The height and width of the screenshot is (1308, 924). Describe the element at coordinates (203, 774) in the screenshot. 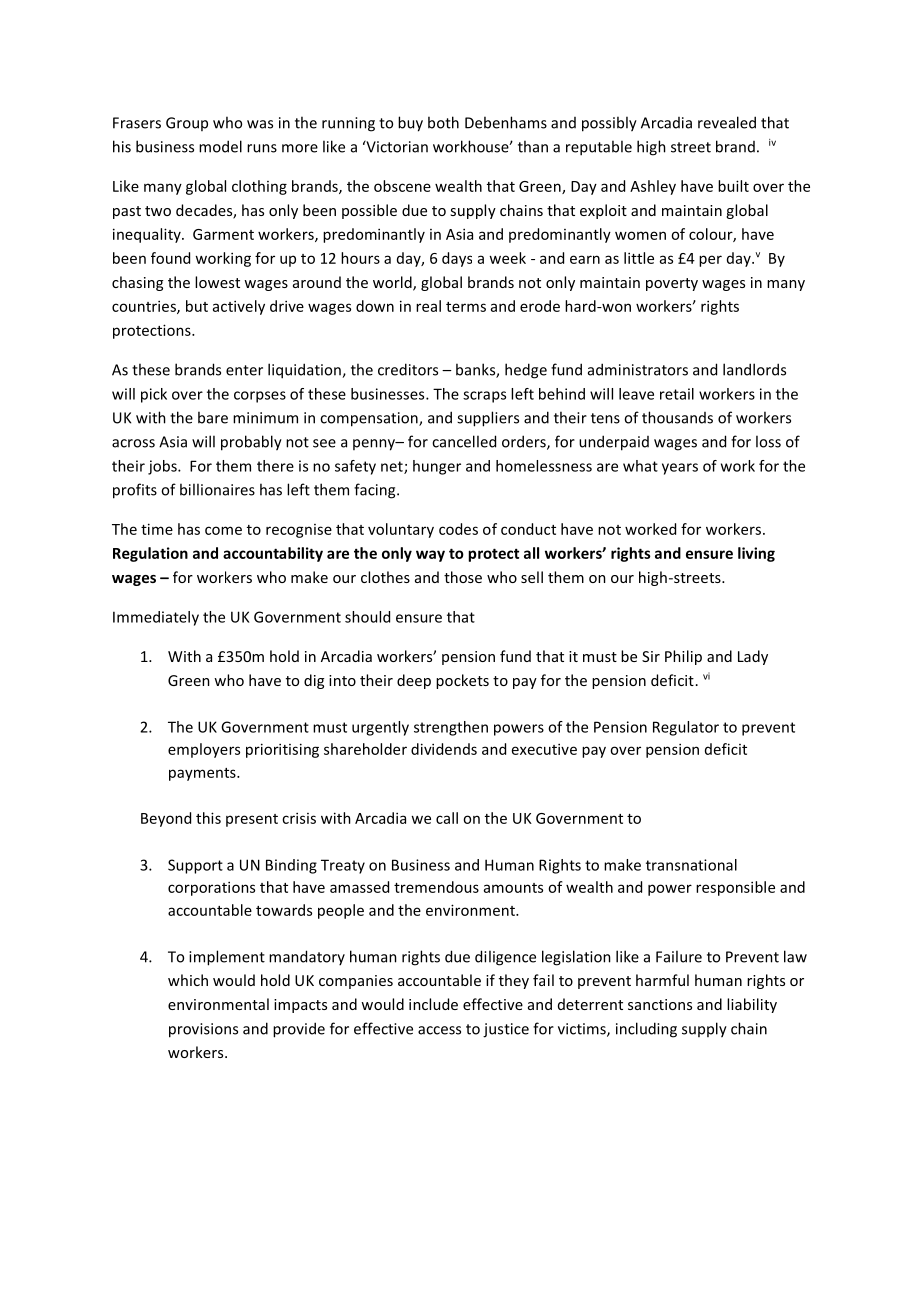

I see `payments` at that location.
